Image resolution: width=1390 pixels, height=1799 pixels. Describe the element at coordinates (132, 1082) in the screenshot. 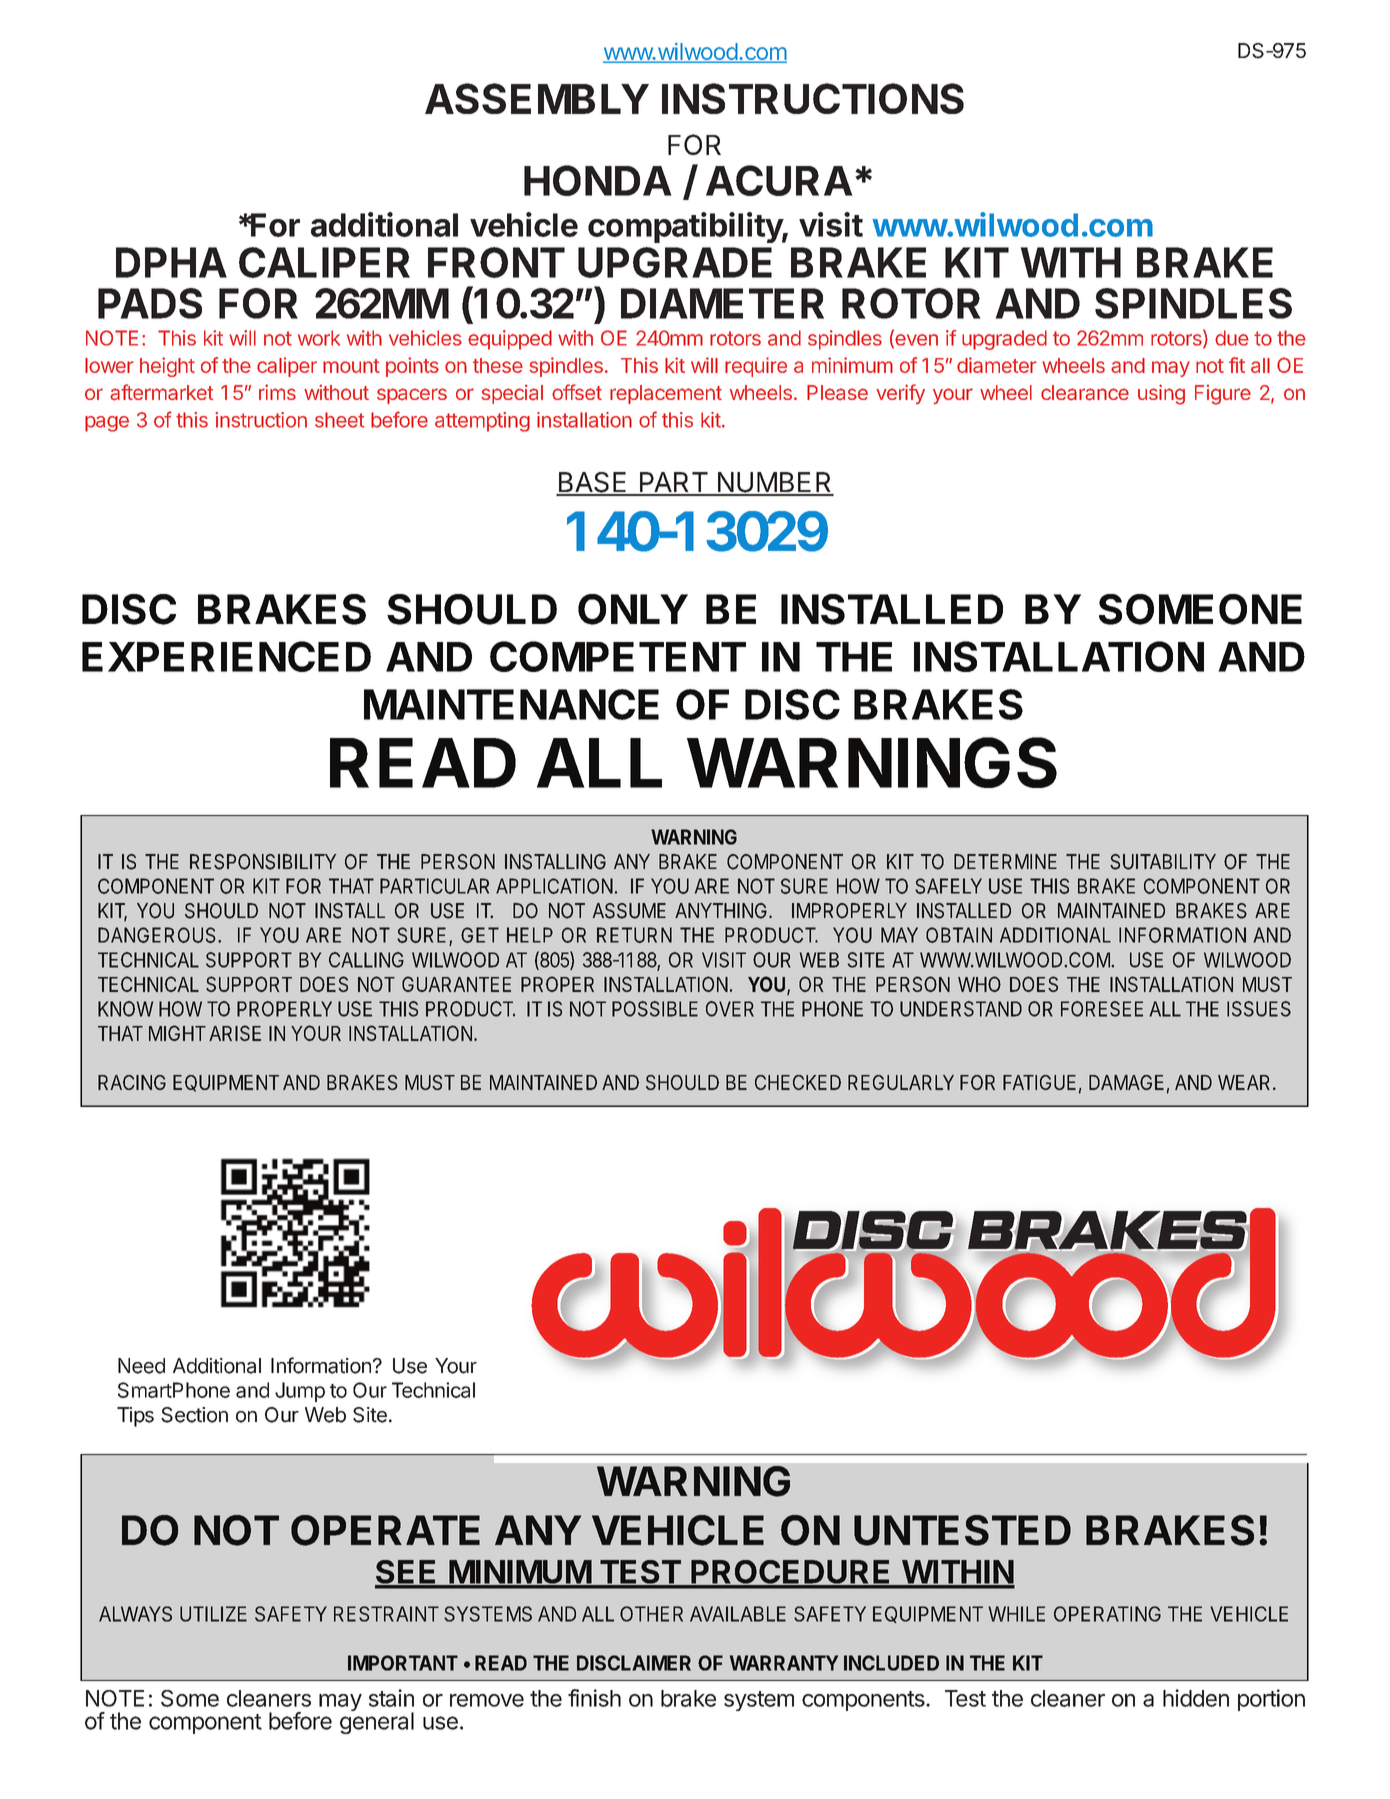

I see `RACING` at that location.
